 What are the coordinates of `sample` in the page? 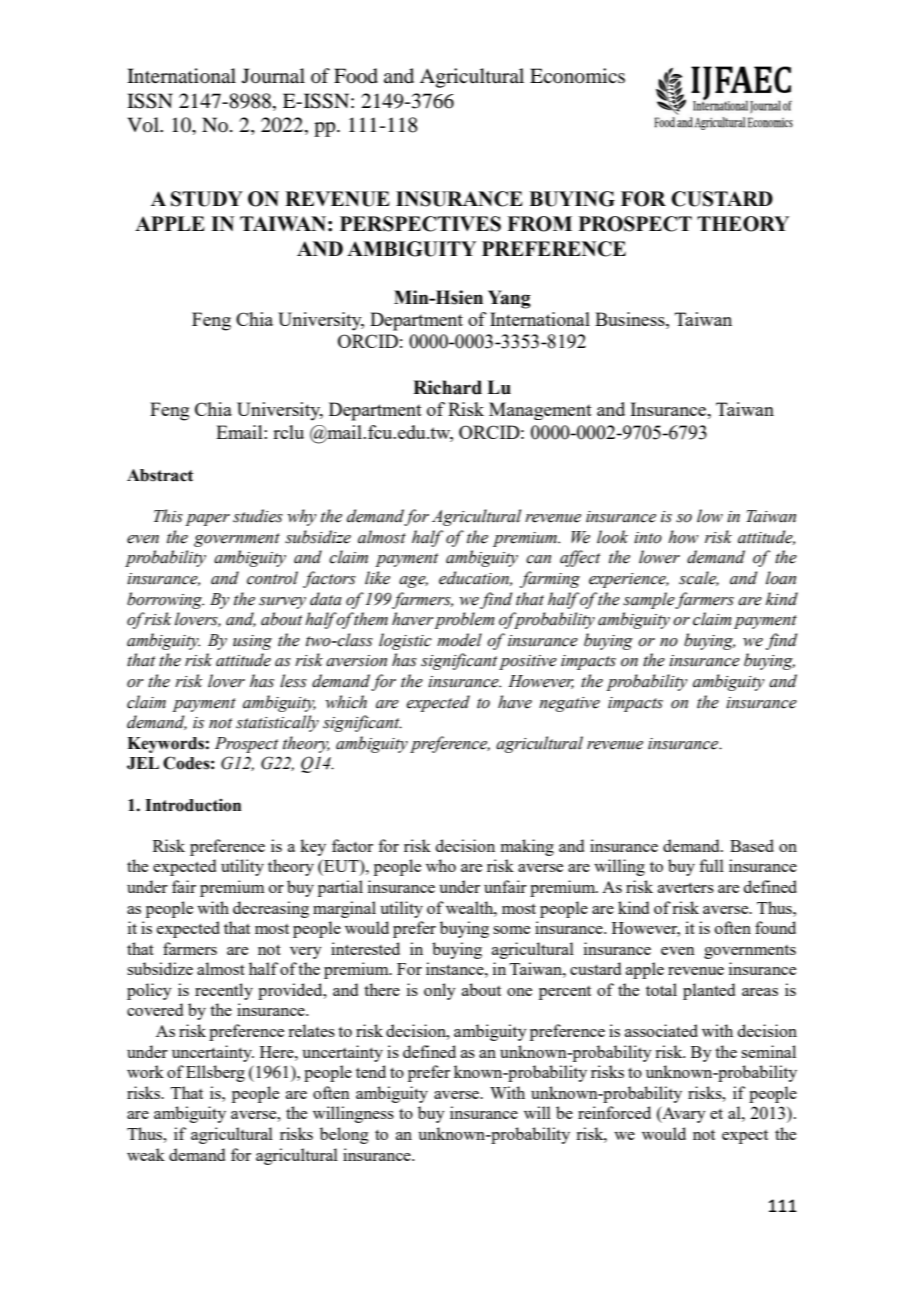 It's located at (649, 600).
